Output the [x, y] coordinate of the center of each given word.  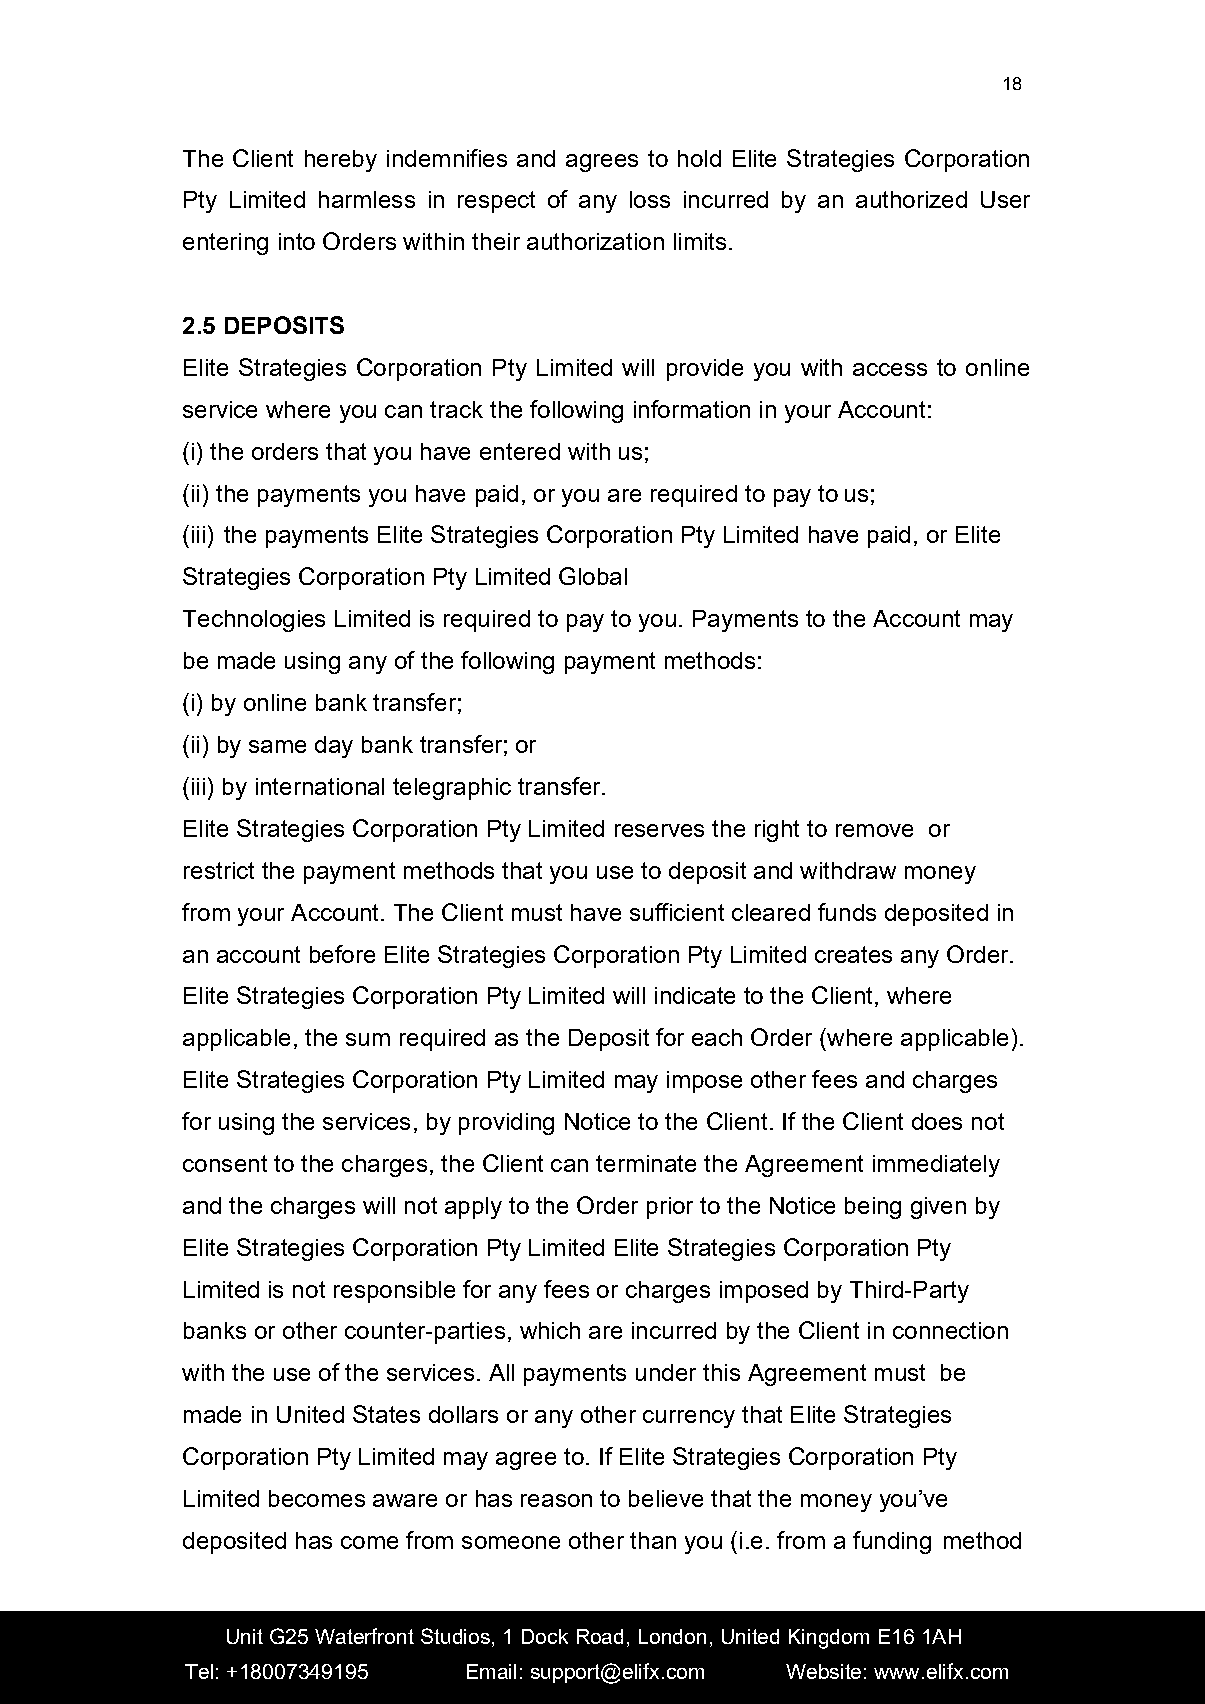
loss [650, 199]
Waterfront [364, 1636]
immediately [936, 1166]
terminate [646, 1163]
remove [874, 830]
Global [593, 576]
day [334, 747]
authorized [911, 199]
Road [600, 1636]
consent [225, 1163]
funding [892, 1542]
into [297, 241]
